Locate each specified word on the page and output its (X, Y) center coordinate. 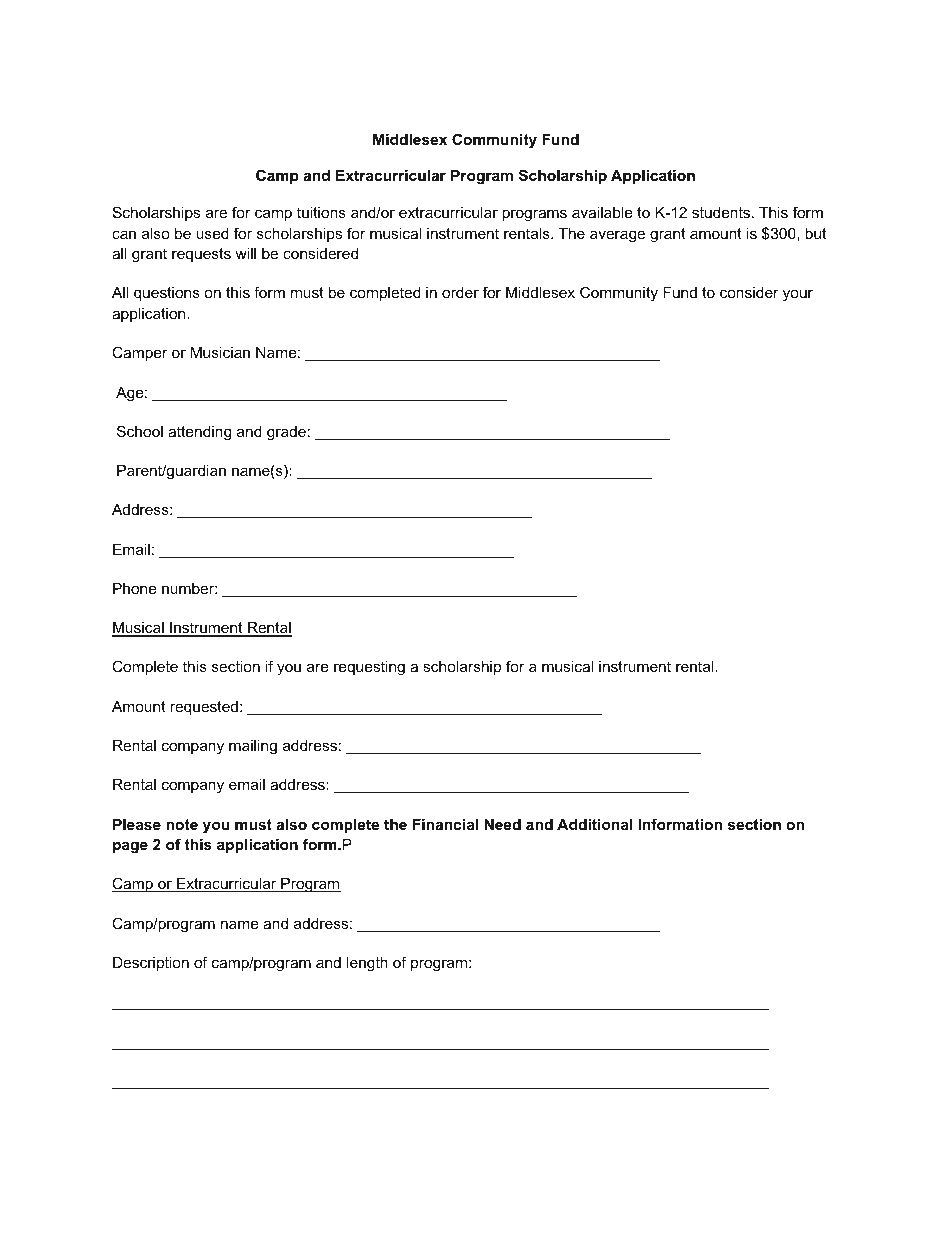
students (722, 212)
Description (151, 964)
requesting (369, 668)
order (460, 292)
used (212, 233)
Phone (135, 588)
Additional (594, 824)
